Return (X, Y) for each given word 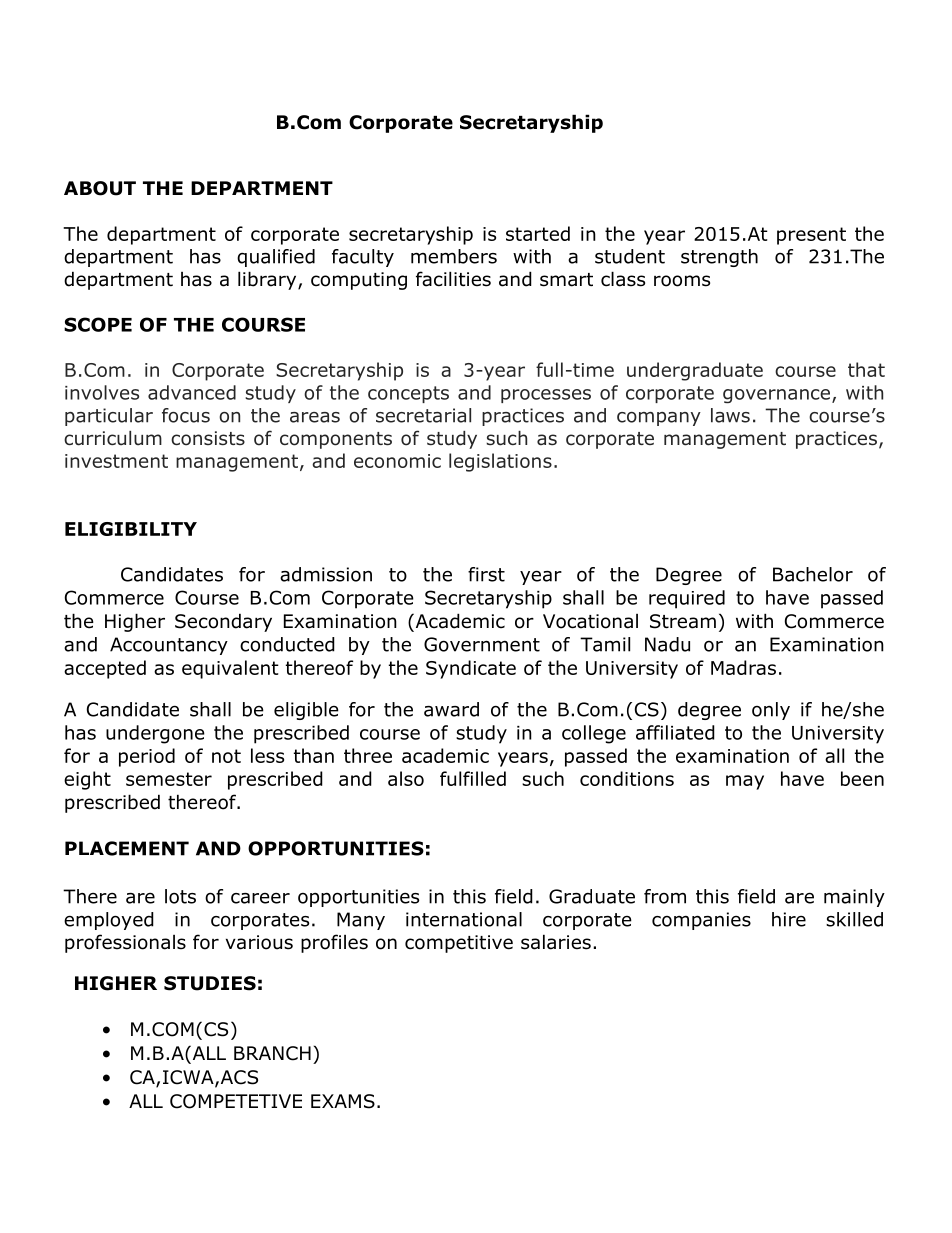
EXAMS (343, 1101)
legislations (500, 462)
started (538, 233)
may (745, 782)
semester (169, 779)
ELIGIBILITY (131, 529)
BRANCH (272, 1053)
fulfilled (473, 778)
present (811, 236)
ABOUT (100, 188)
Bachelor (813, 574)
